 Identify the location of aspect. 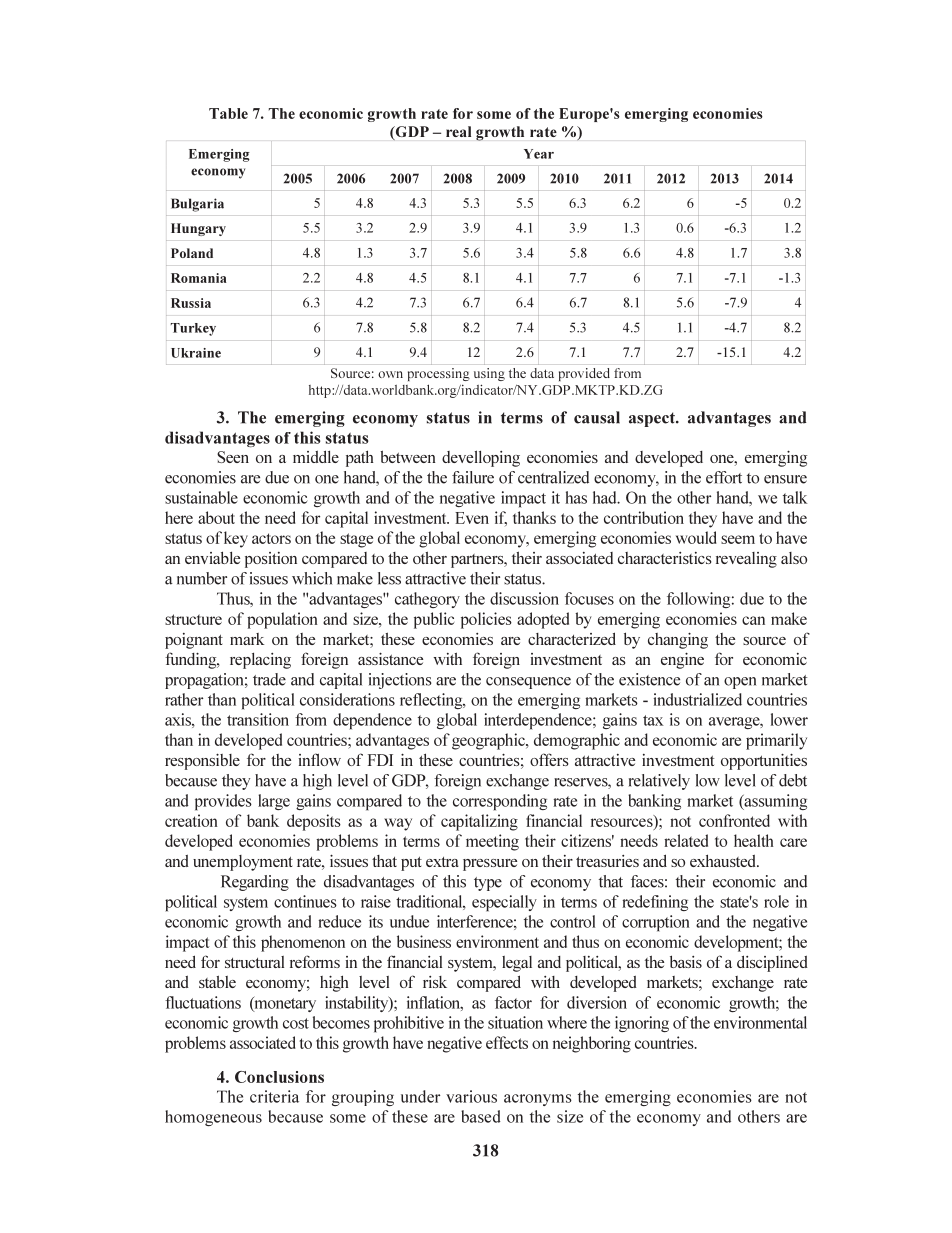
(653, 419).
